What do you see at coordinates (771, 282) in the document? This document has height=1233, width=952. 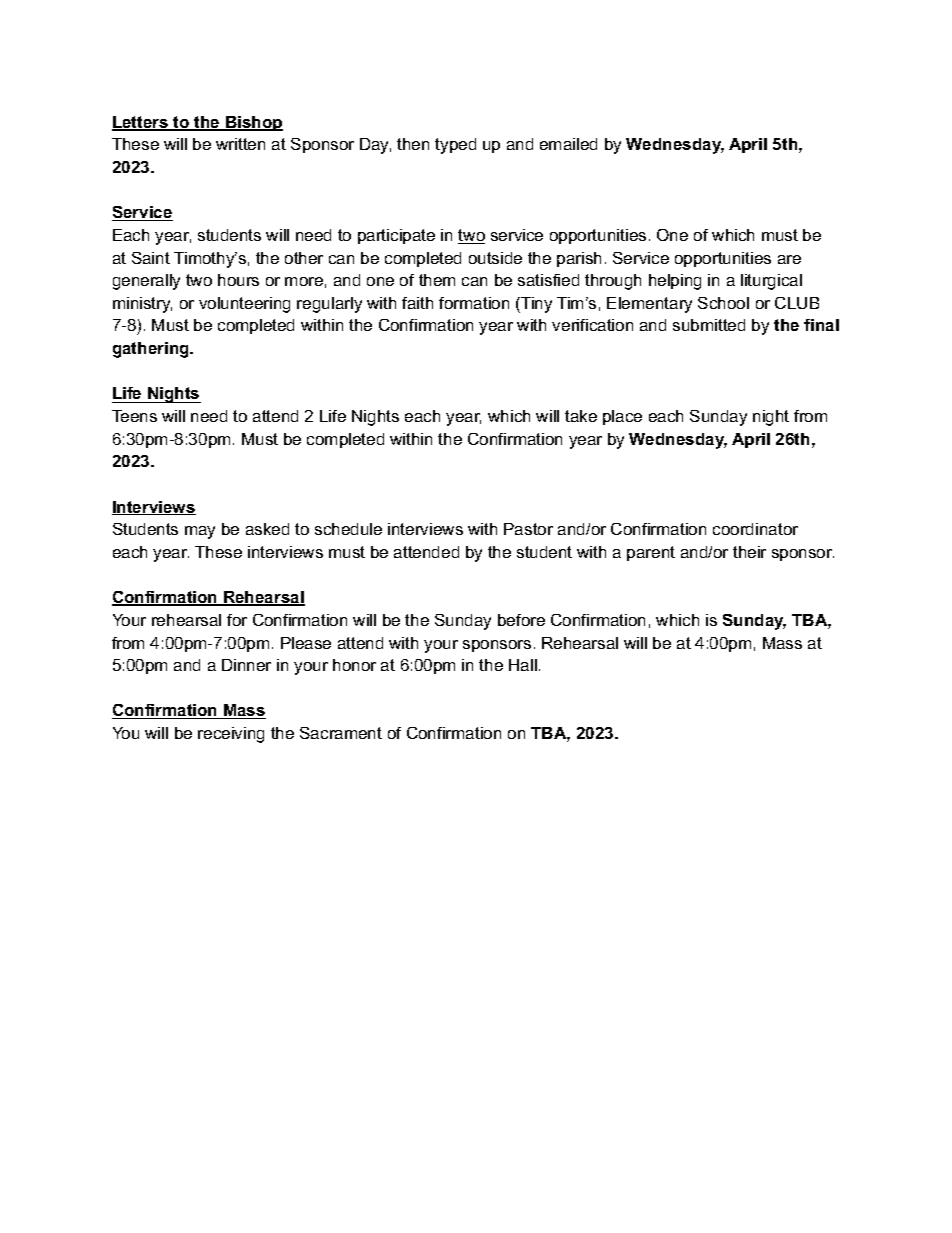 I see `liturgical` at bounding box center [771, 282].
